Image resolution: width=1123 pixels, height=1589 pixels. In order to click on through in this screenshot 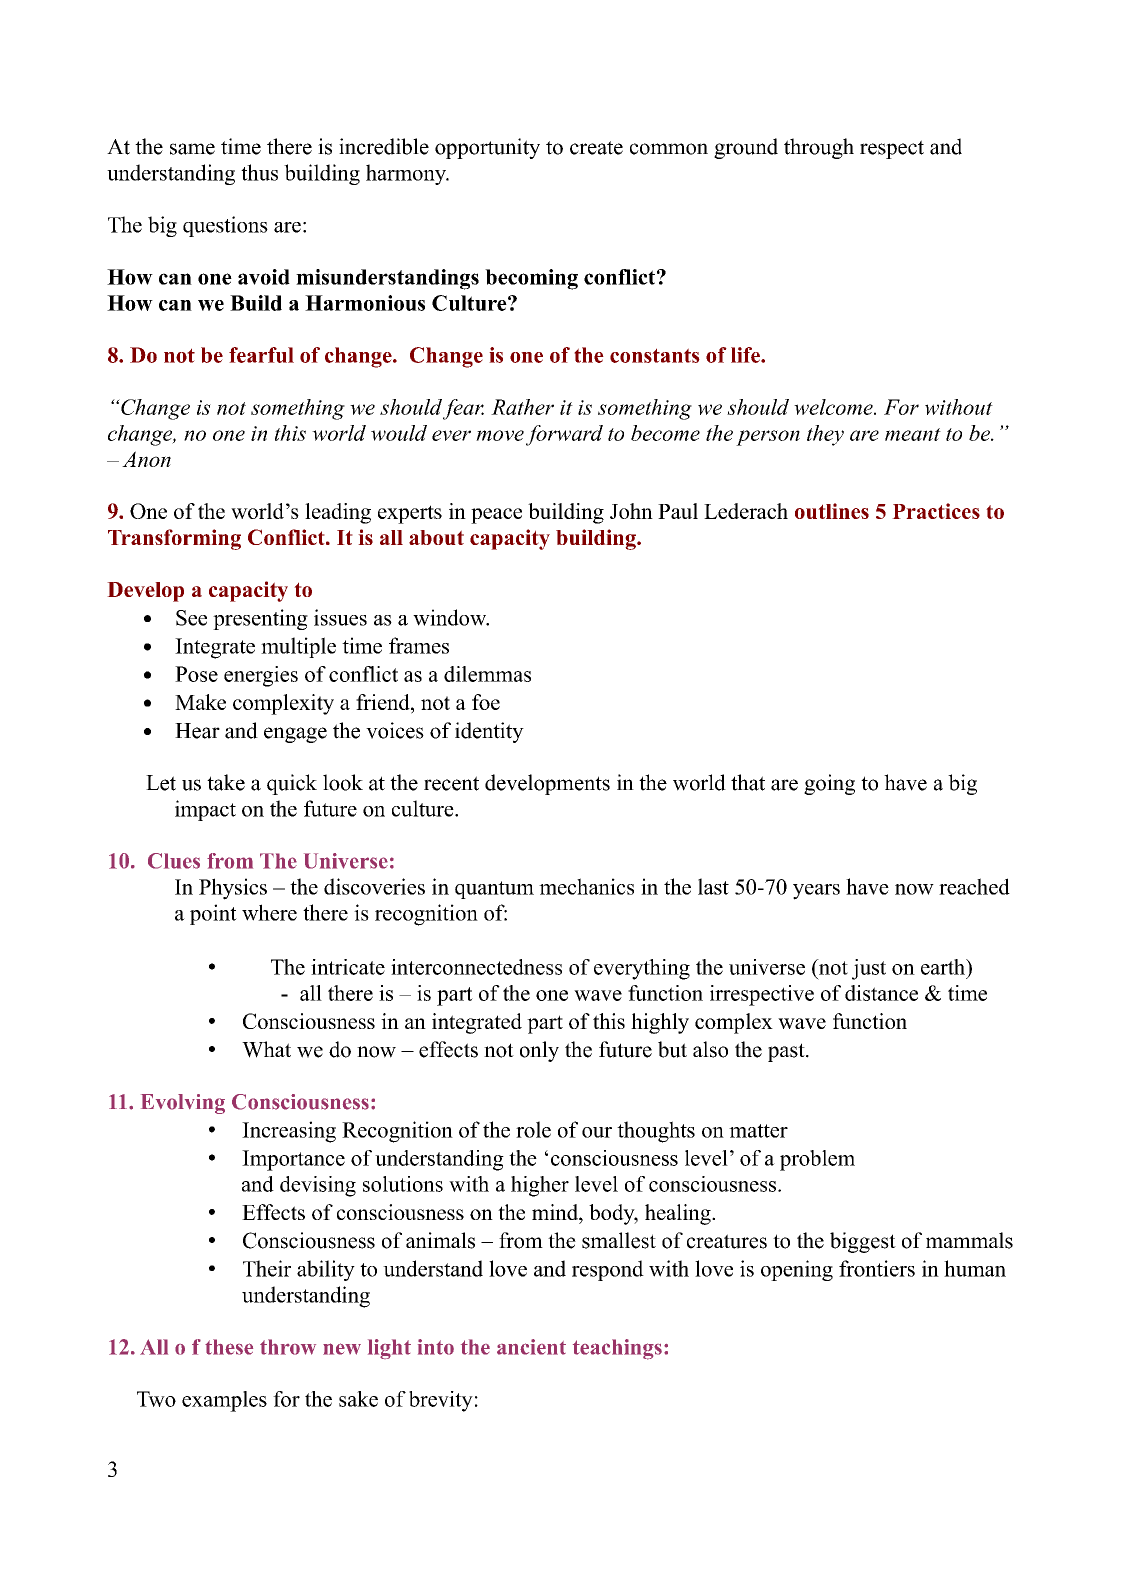, I will do `click(819, 148)`.
